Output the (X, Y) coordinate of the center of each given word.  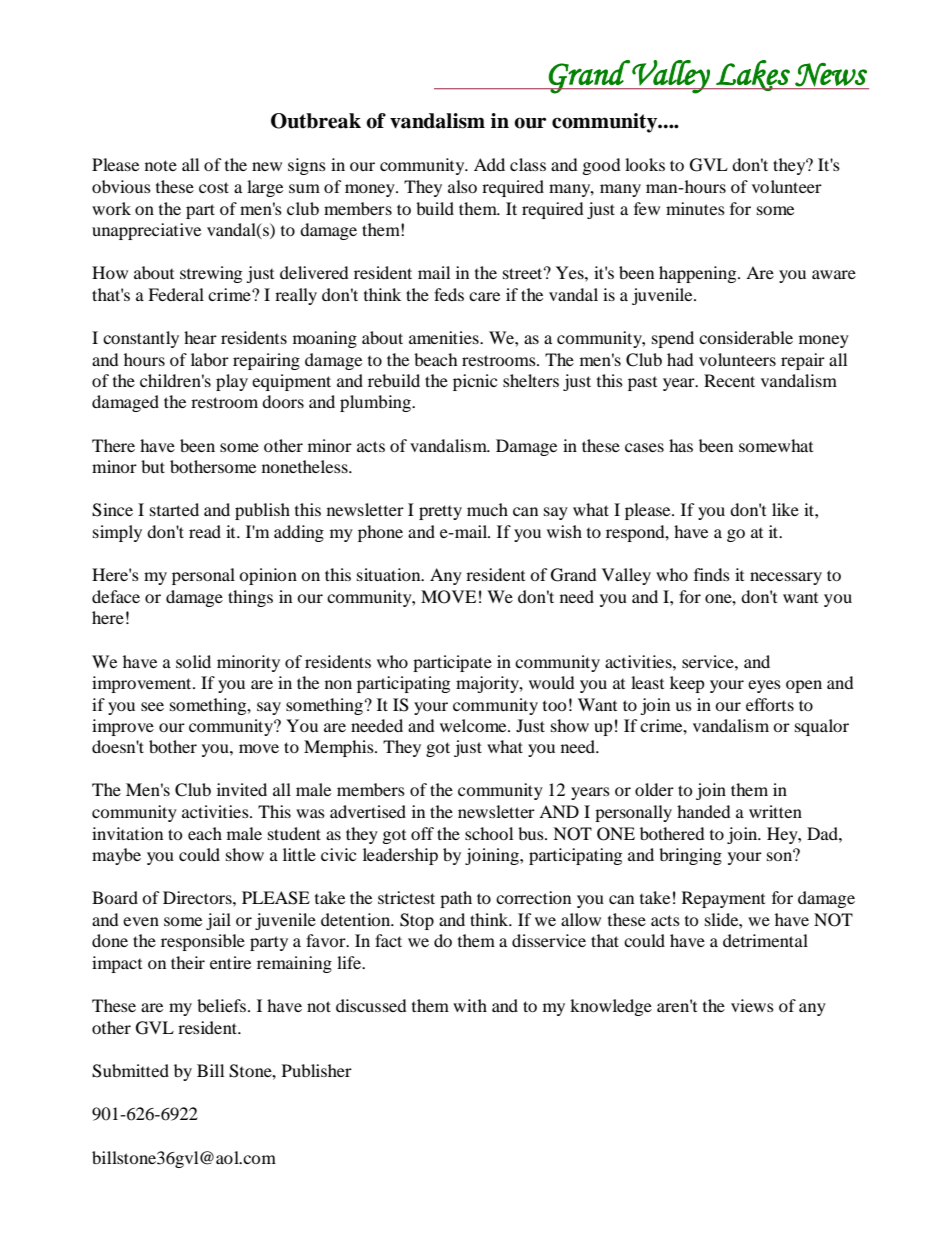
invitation (127, 833)
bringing (690, 856)
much (487, 509)
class (528, 164)
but (153, 466)
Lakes (753, 75)
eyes (764, 686)
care (484, 296)
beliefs (223, 1005)
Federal (176, 294)
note (161, 165)
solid (193, 661)
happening (699, 274)
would (552, 682)
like (785, 509)
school (489, 833)
